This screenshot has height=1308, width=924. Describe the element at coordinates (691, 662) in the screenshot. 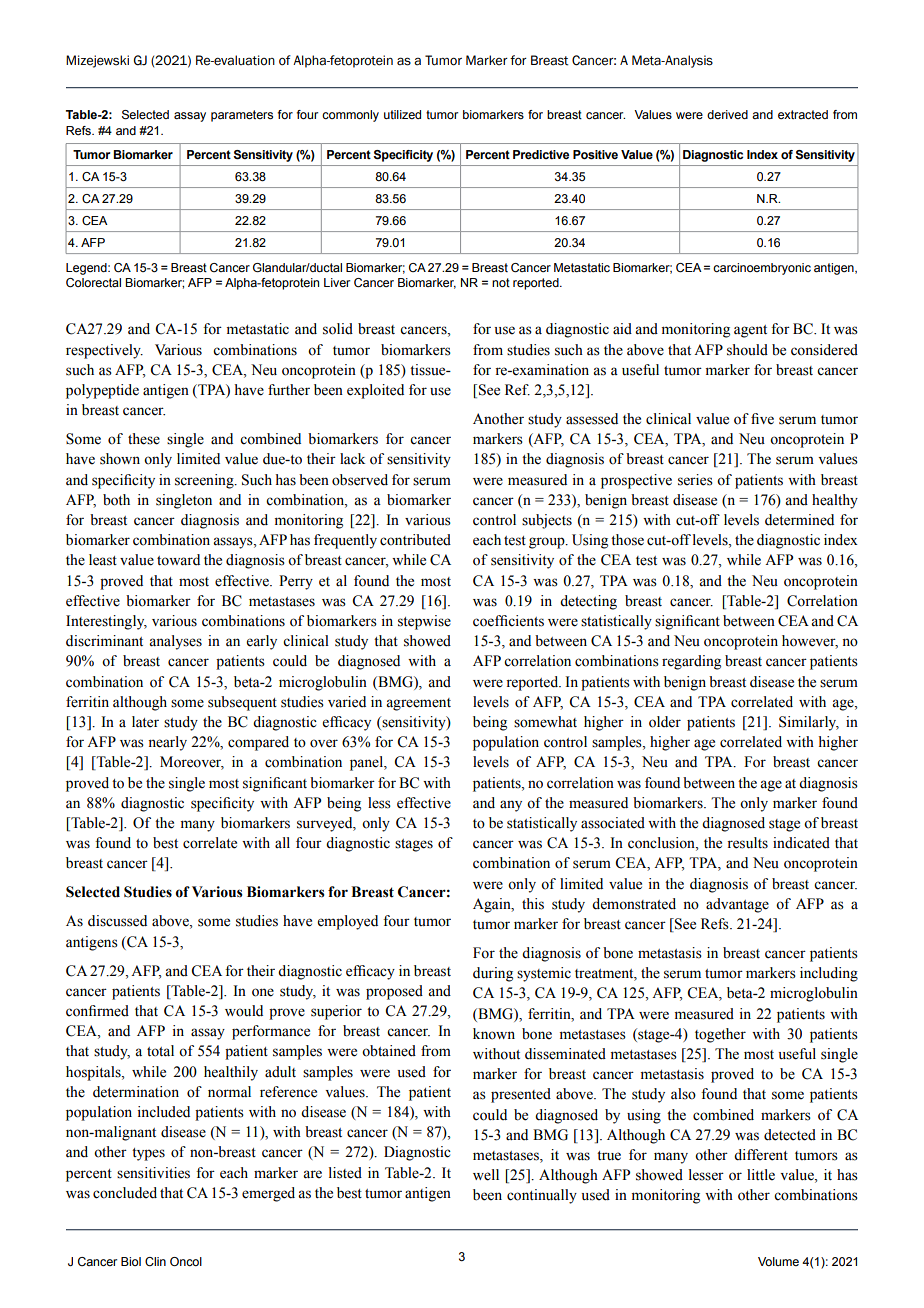

I see `regarding` at that location.
